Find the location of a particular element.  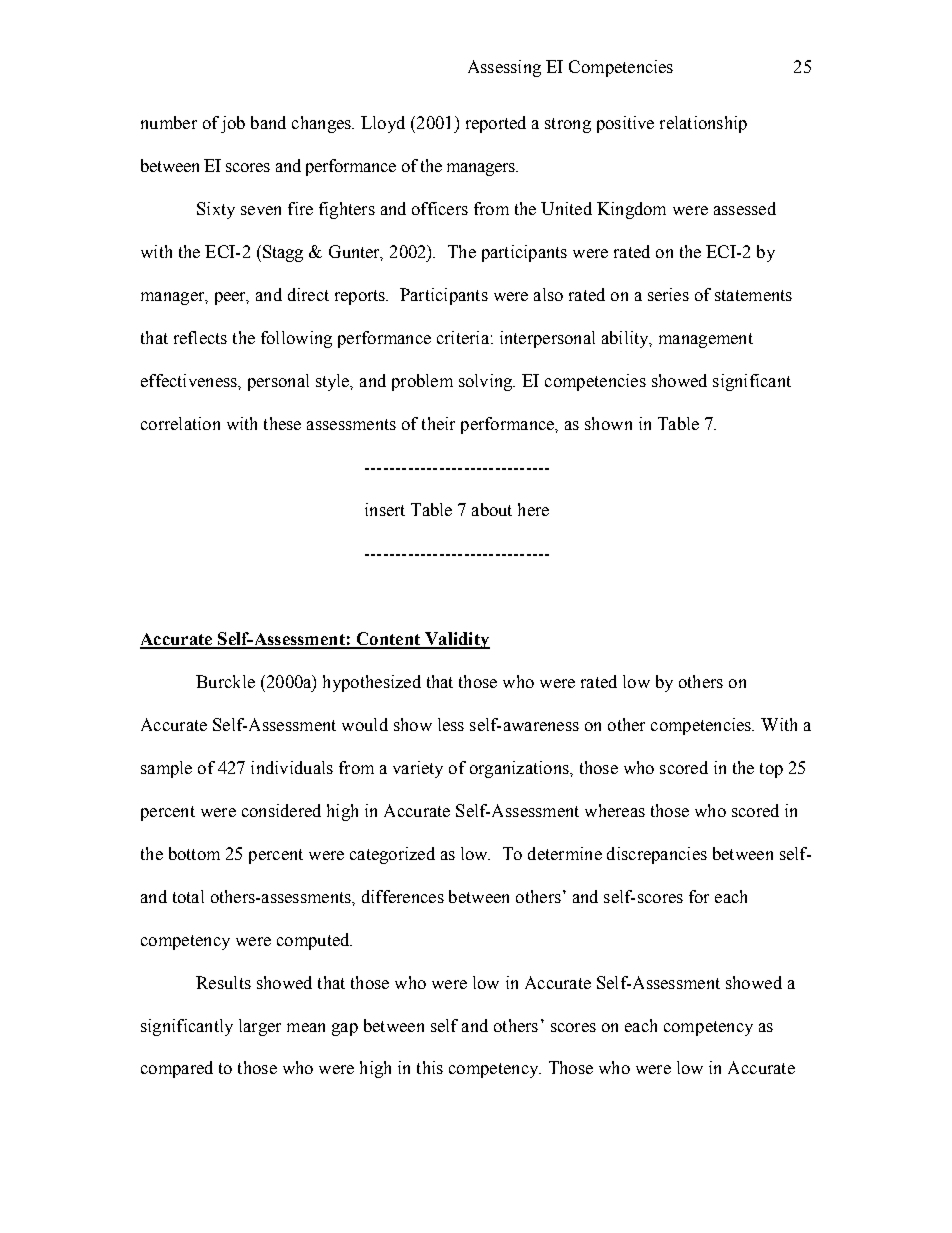

discrepancies is located at coordinates (657, 855).
